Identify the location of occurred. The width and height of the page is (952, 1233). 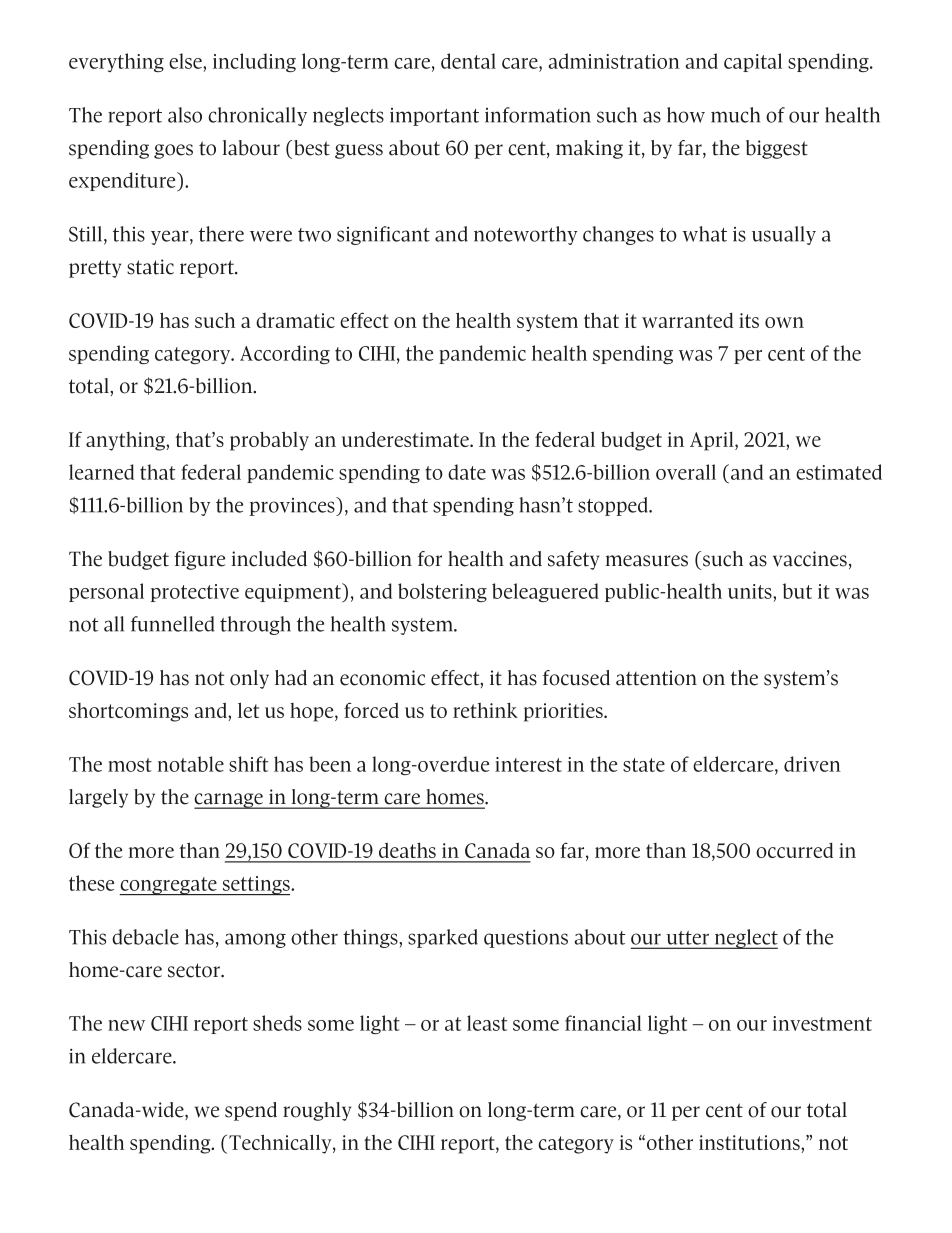
(794, 850).
